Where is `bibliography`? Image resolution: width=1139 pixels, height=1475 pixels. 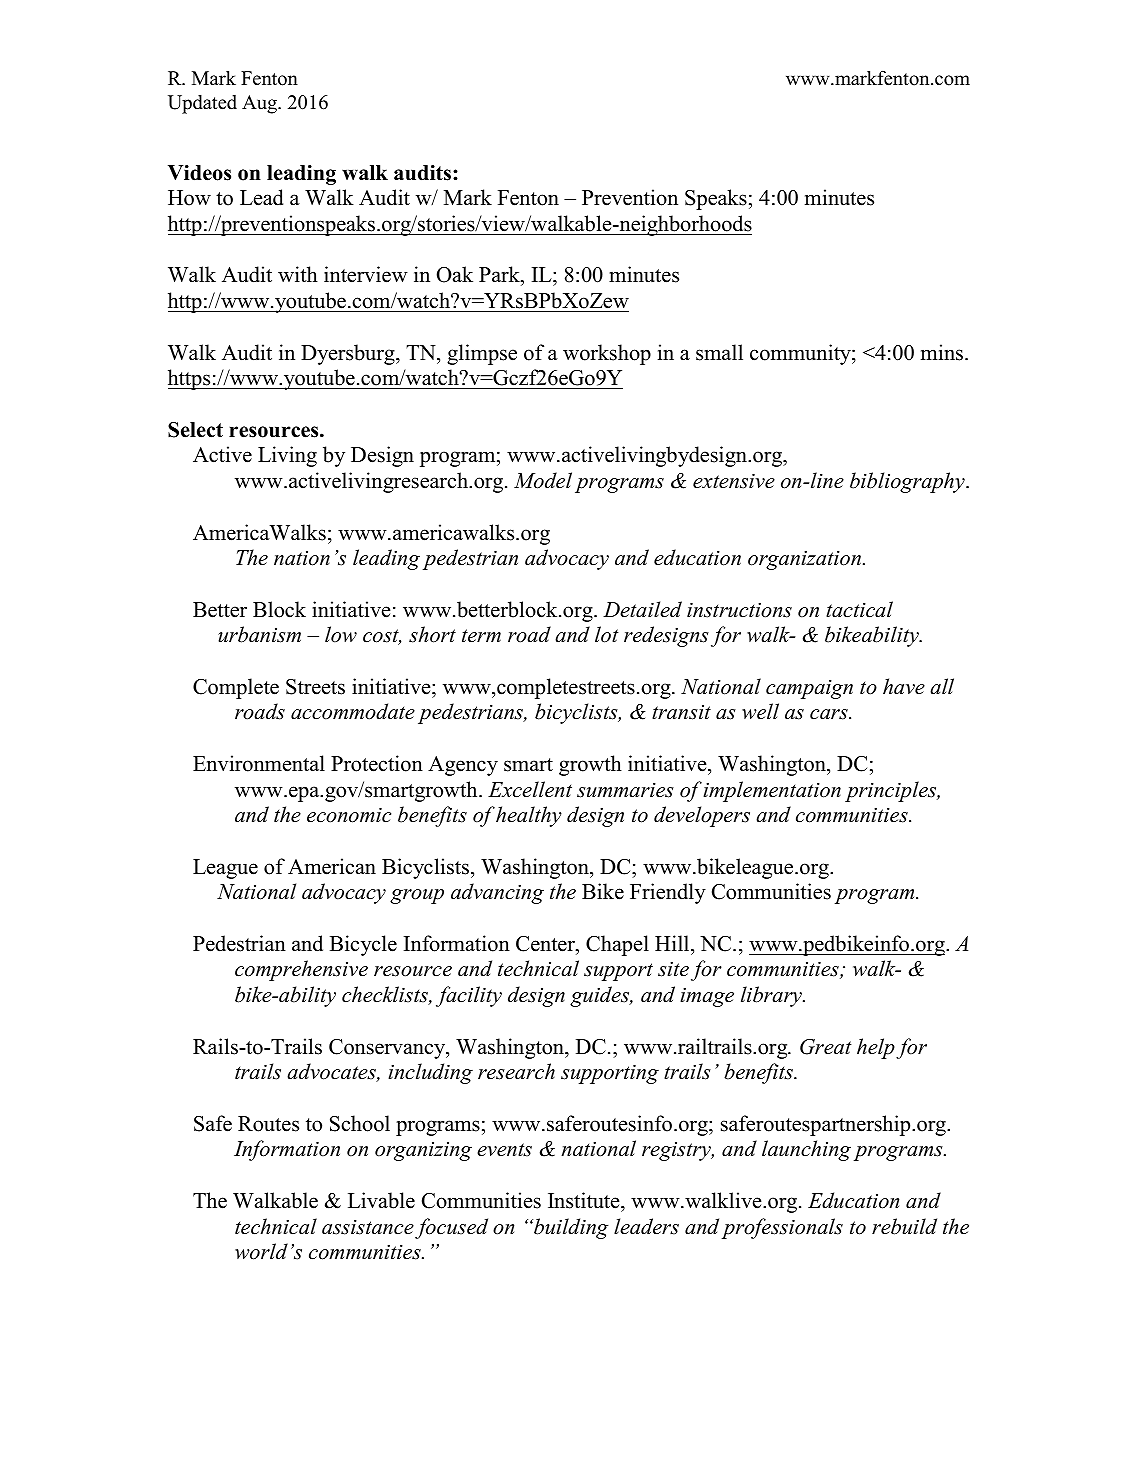
bibliography is located at coordinates (908, 482).
